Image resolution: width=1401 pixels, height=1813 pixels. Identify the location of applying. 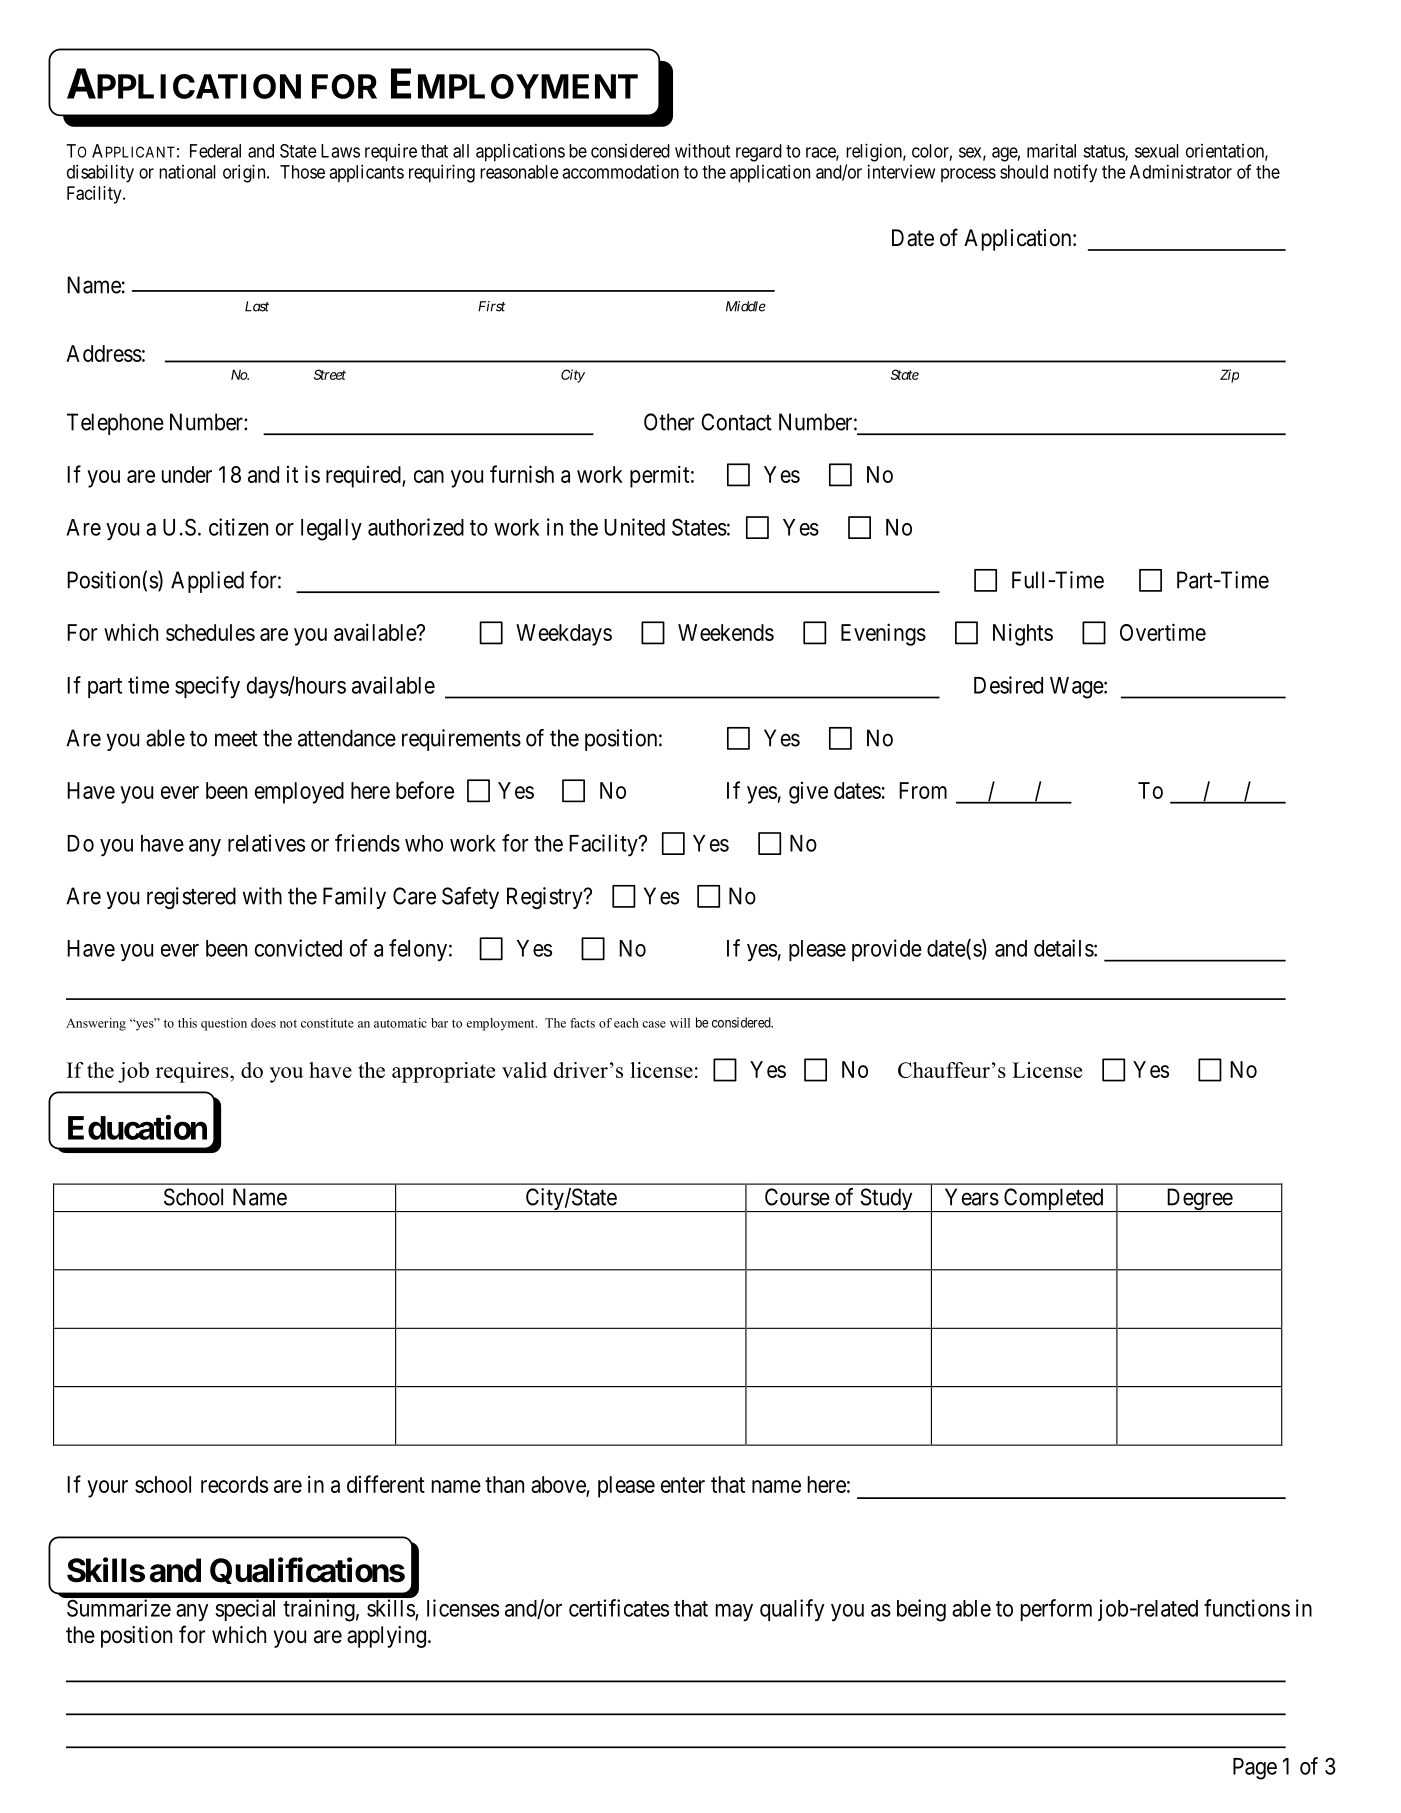
(386, 1637).
